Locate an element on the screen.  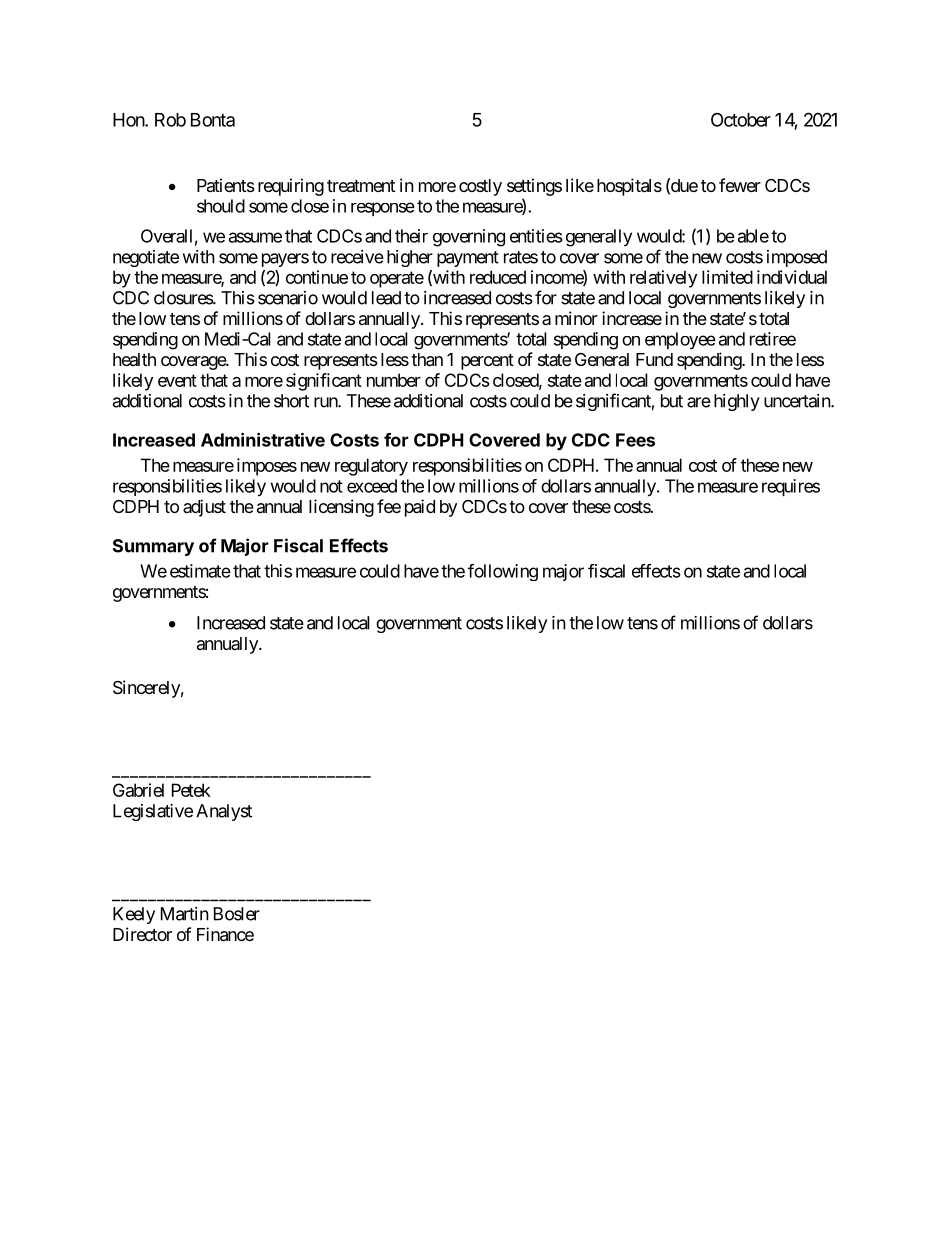
percent is located at coordinates (487, 362).
